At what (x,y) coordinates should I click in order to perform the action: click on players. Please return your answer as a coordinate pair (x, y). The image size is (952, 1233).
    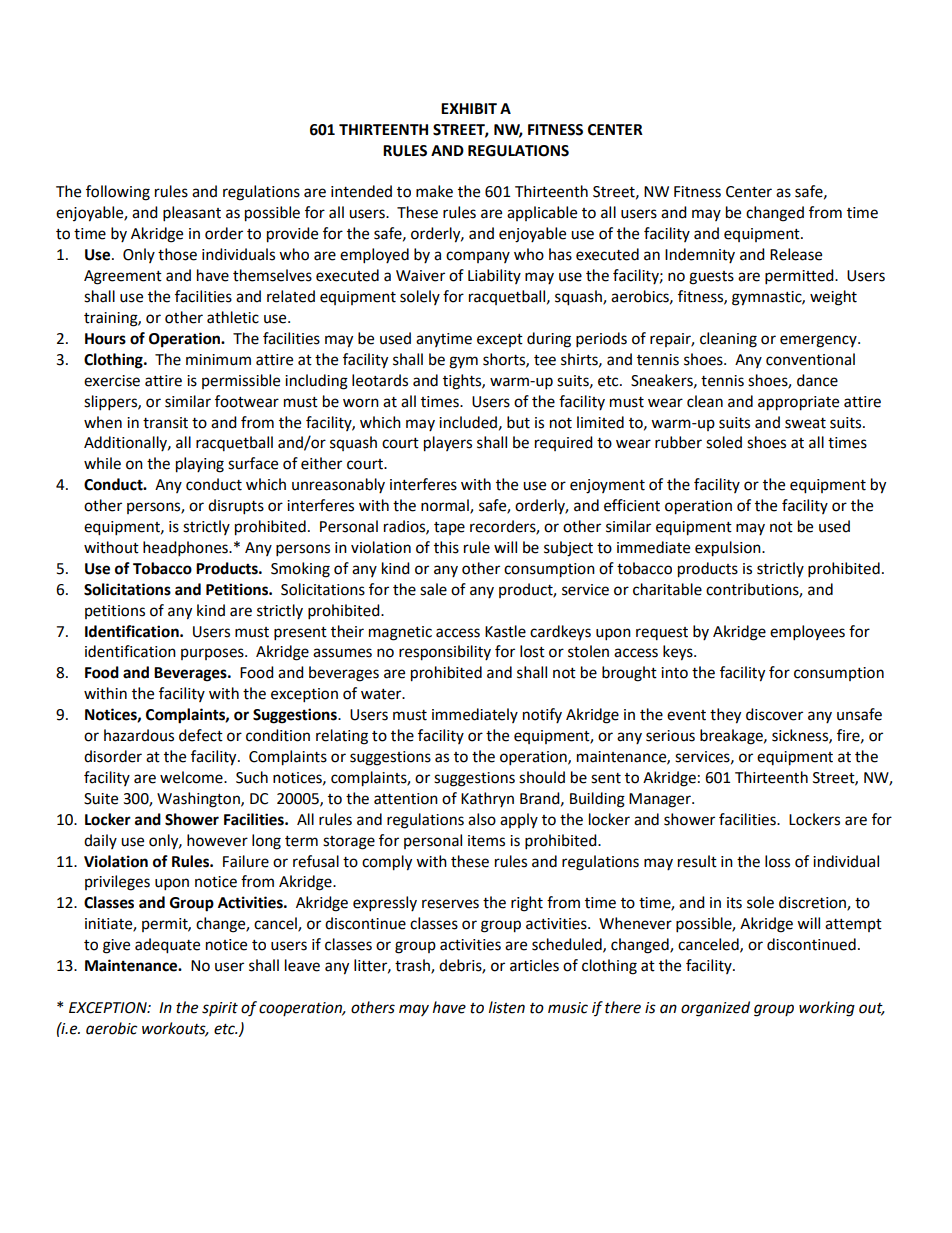
    Looking at the image, I should click on (448, 444).
